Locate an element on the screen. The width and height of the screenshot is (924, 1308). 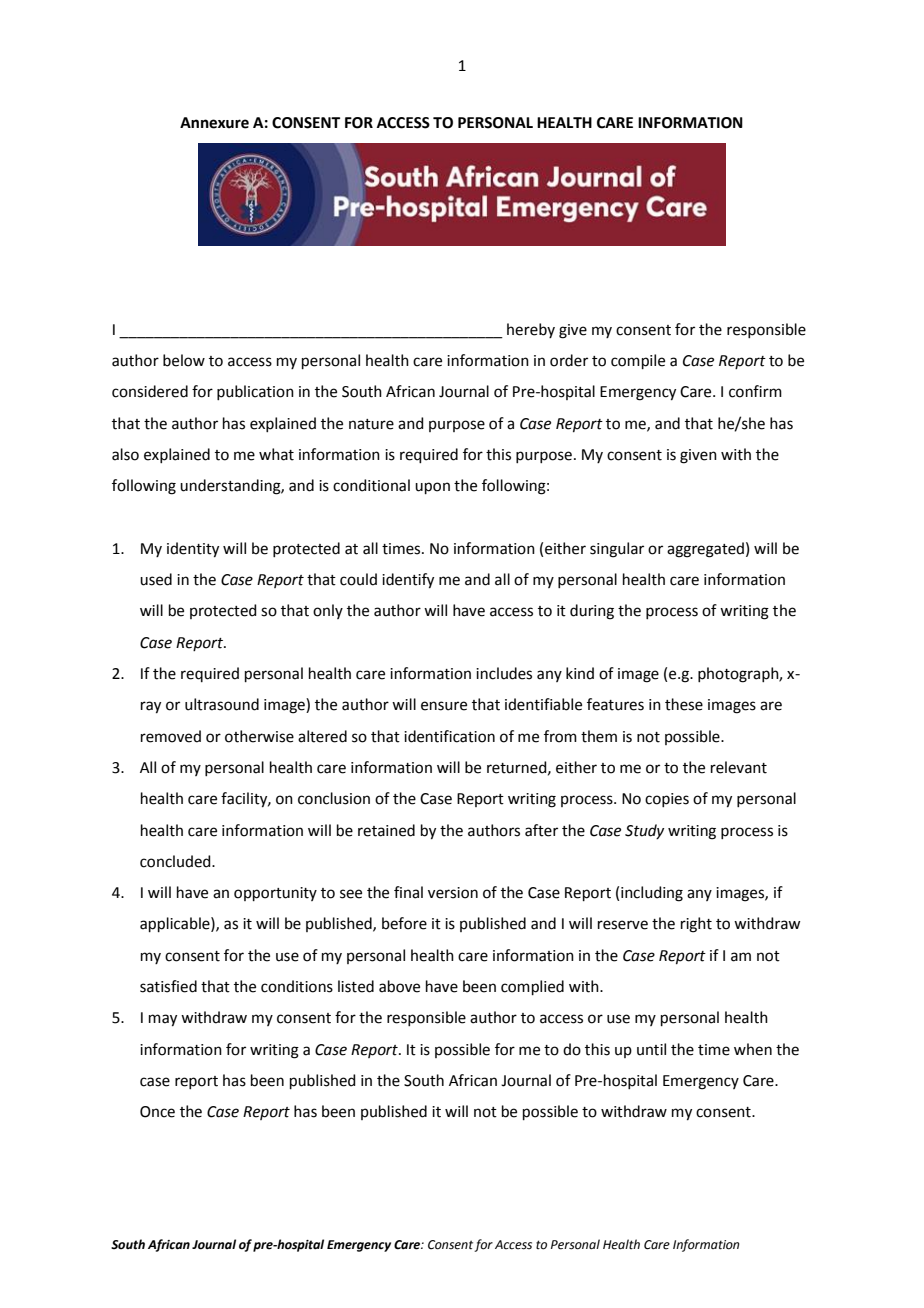
ultrasound is located at coordinates (222, 704).
